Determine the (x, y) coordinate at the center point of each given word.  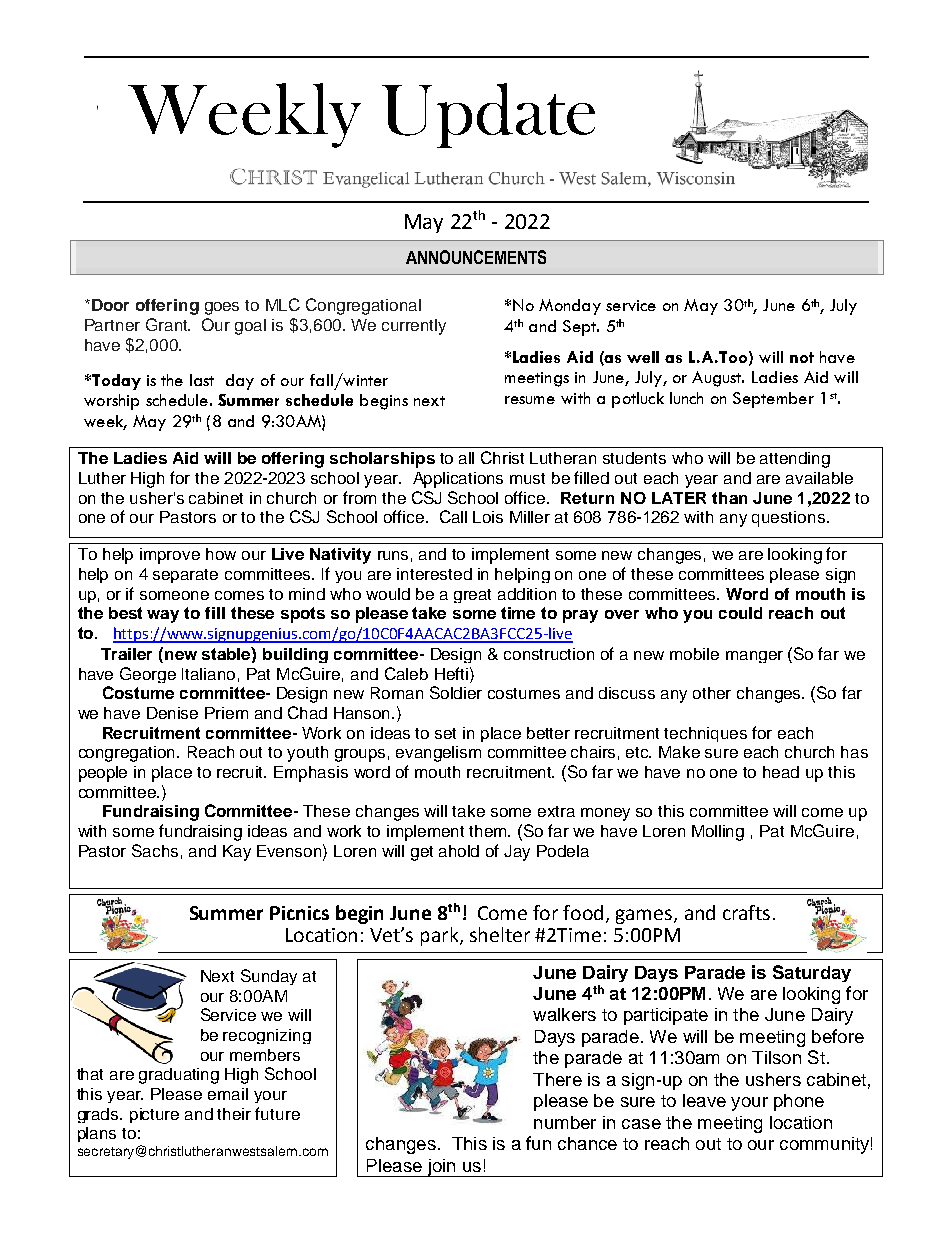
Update (488, 115)
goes (222, 308)
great (472, 596)
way (163, 616)
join (441, 1168)
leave (704, 1100)
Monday (570, 307)
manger (754, 657)
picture (154, 1115)
